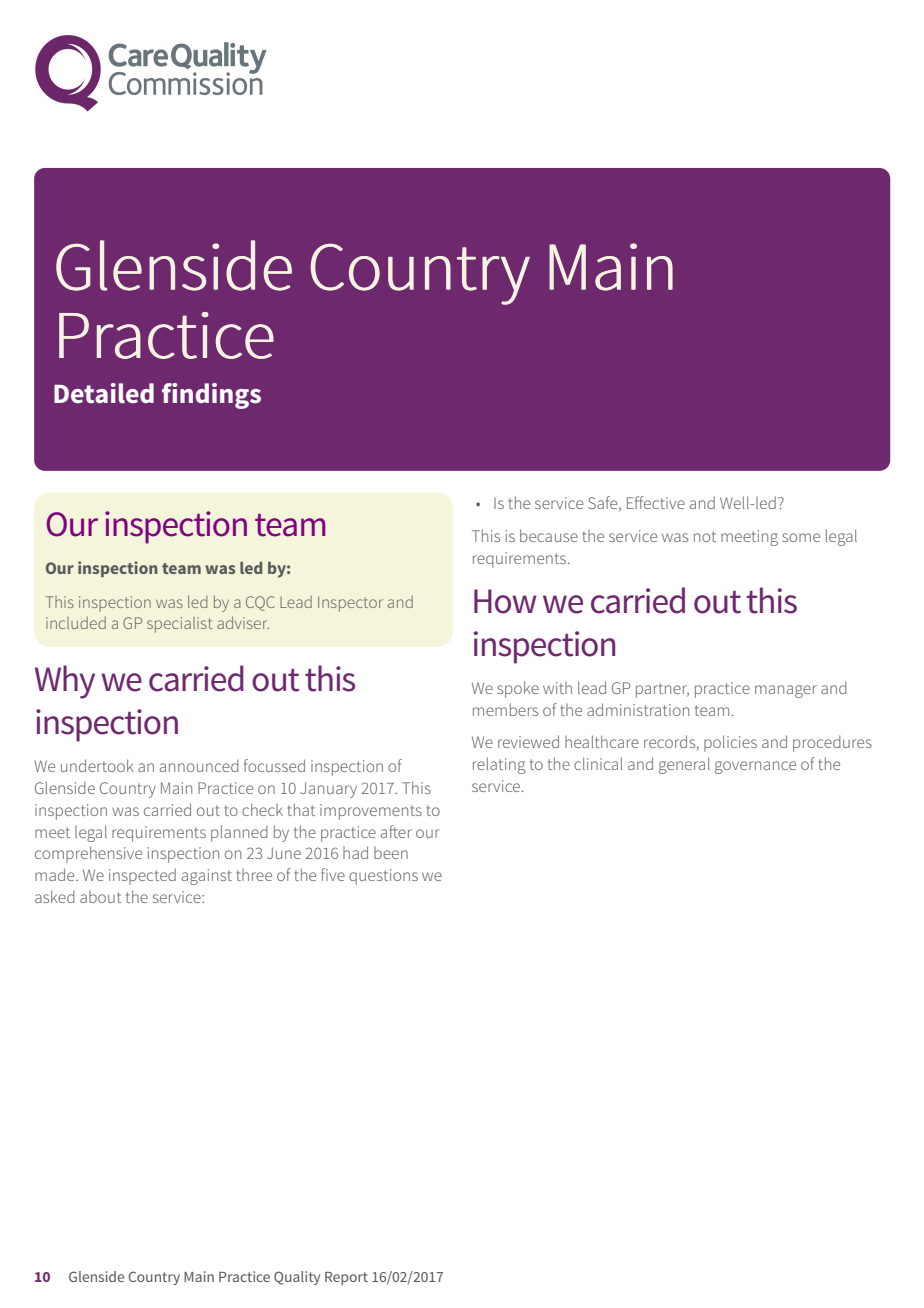 This screenshot has width=924, height=1308. Describe the element at coordinates (396, 831) in the screenshot. I see `after` at that location.
